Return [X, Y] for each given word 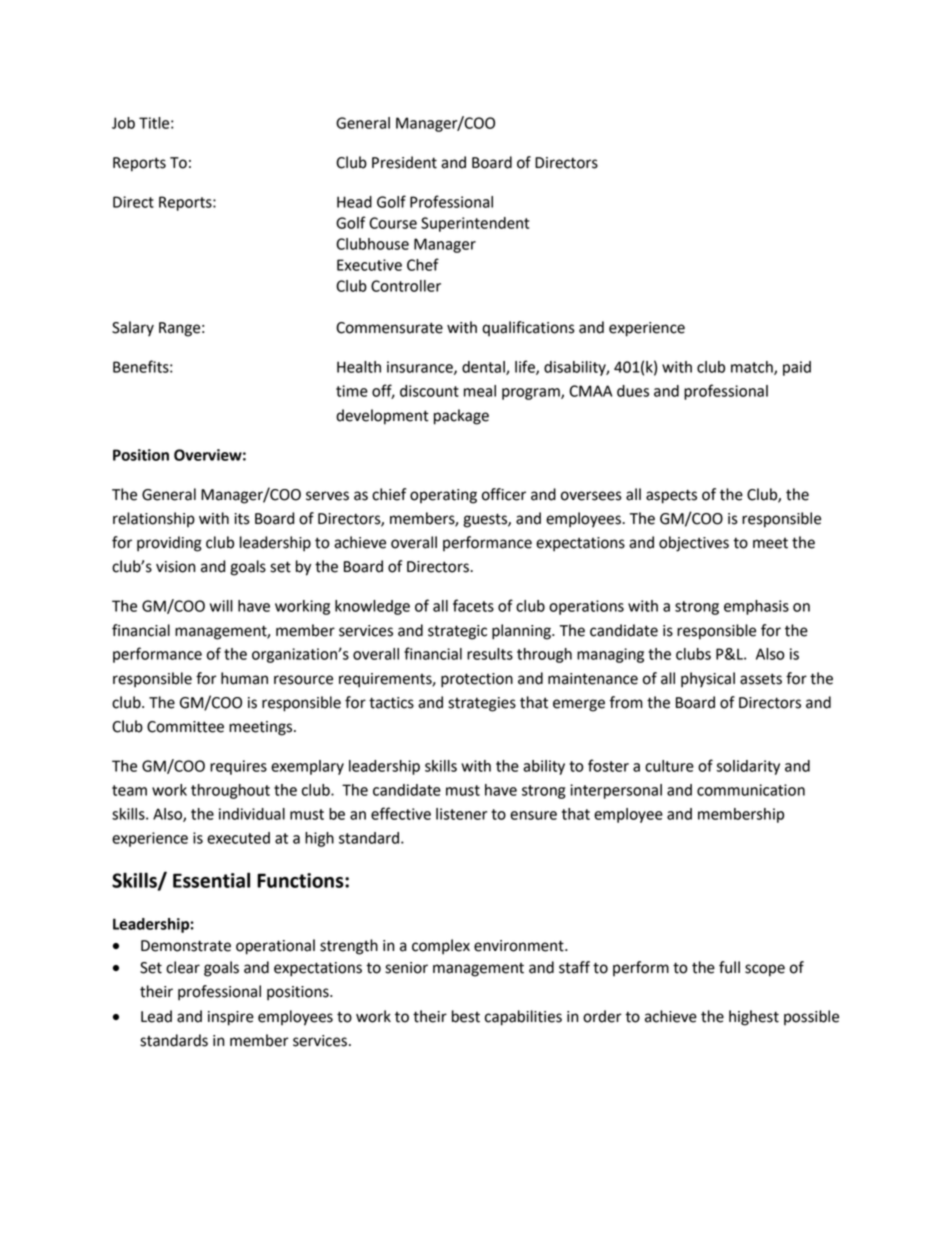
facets [473, 605]
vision [175, 567]
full [729, 967]
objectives [694, 544]
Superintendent [475, 224]
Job [123, 123]
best [466, 1016]
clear [183, 967]
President [404, 162]
